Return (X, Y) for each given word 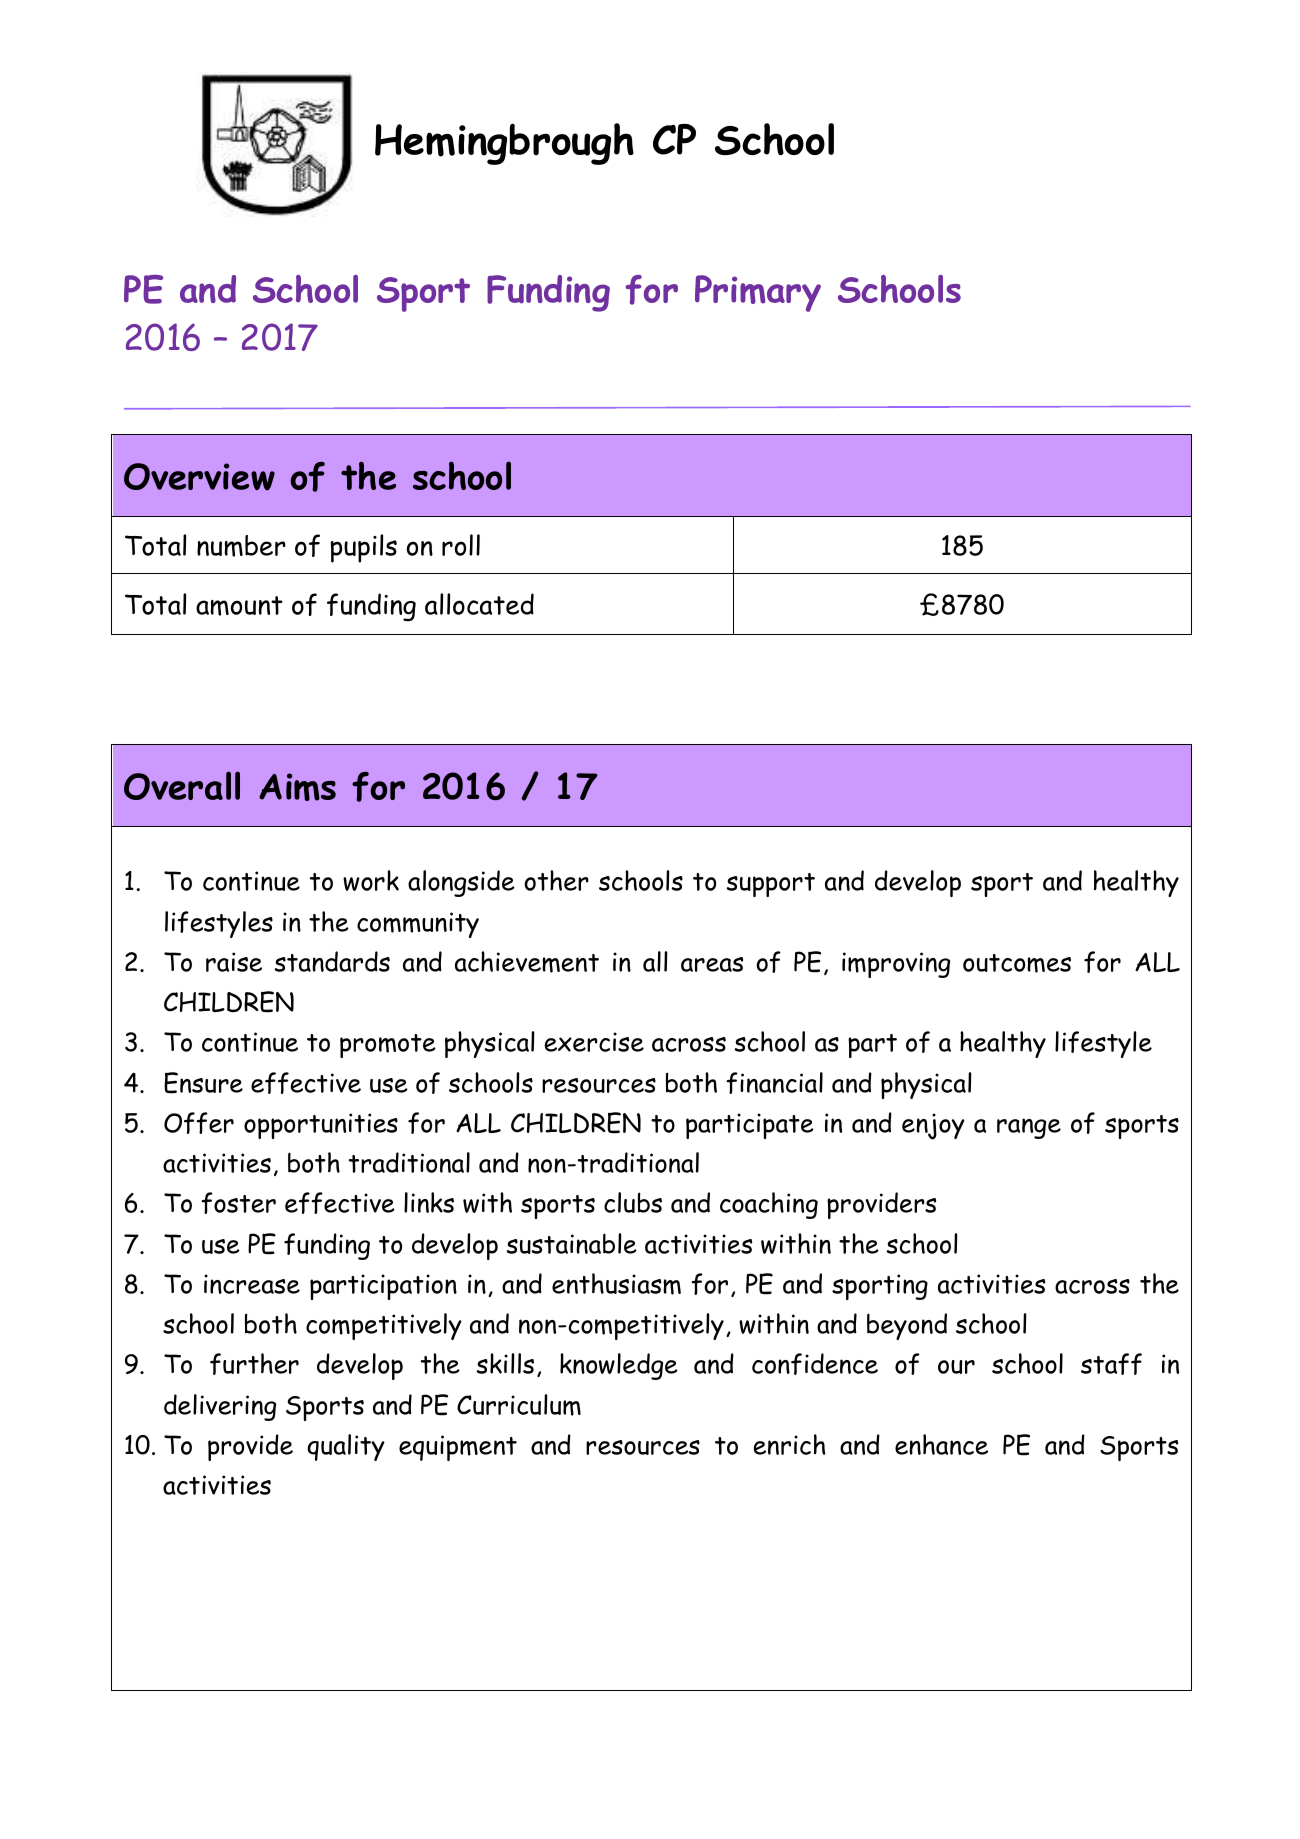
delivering (220, 1407)
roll (461, 545)
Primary (758, 293)
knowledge (619, 1366)
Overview (199, 477)
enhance (941, 1444)
